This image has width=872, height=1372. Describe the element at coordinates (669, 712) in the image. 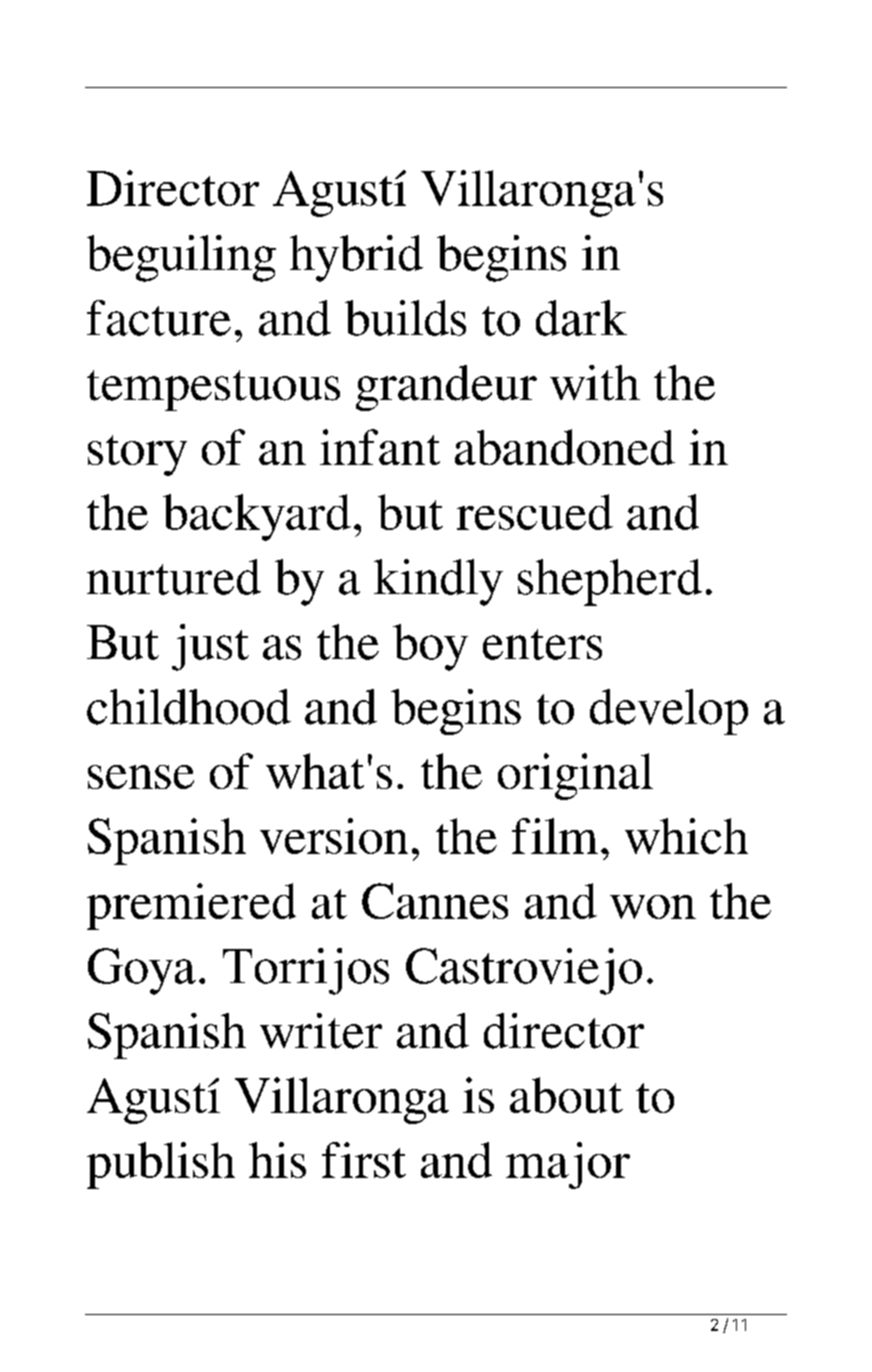

I see `develop` at that location.
